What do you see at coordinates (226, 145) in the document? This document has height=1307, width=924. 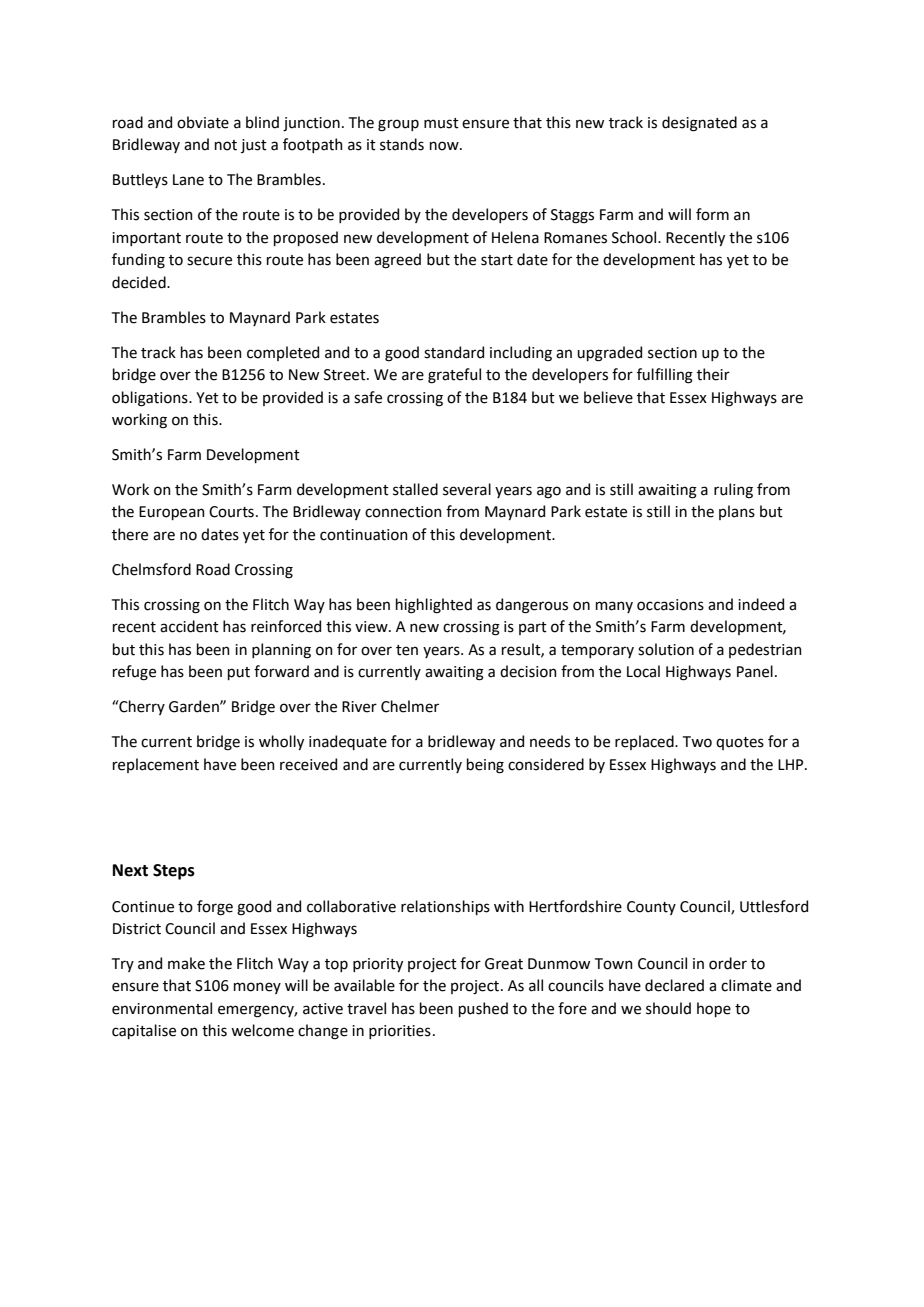 I see `not` at bounding box center [226, 145].
